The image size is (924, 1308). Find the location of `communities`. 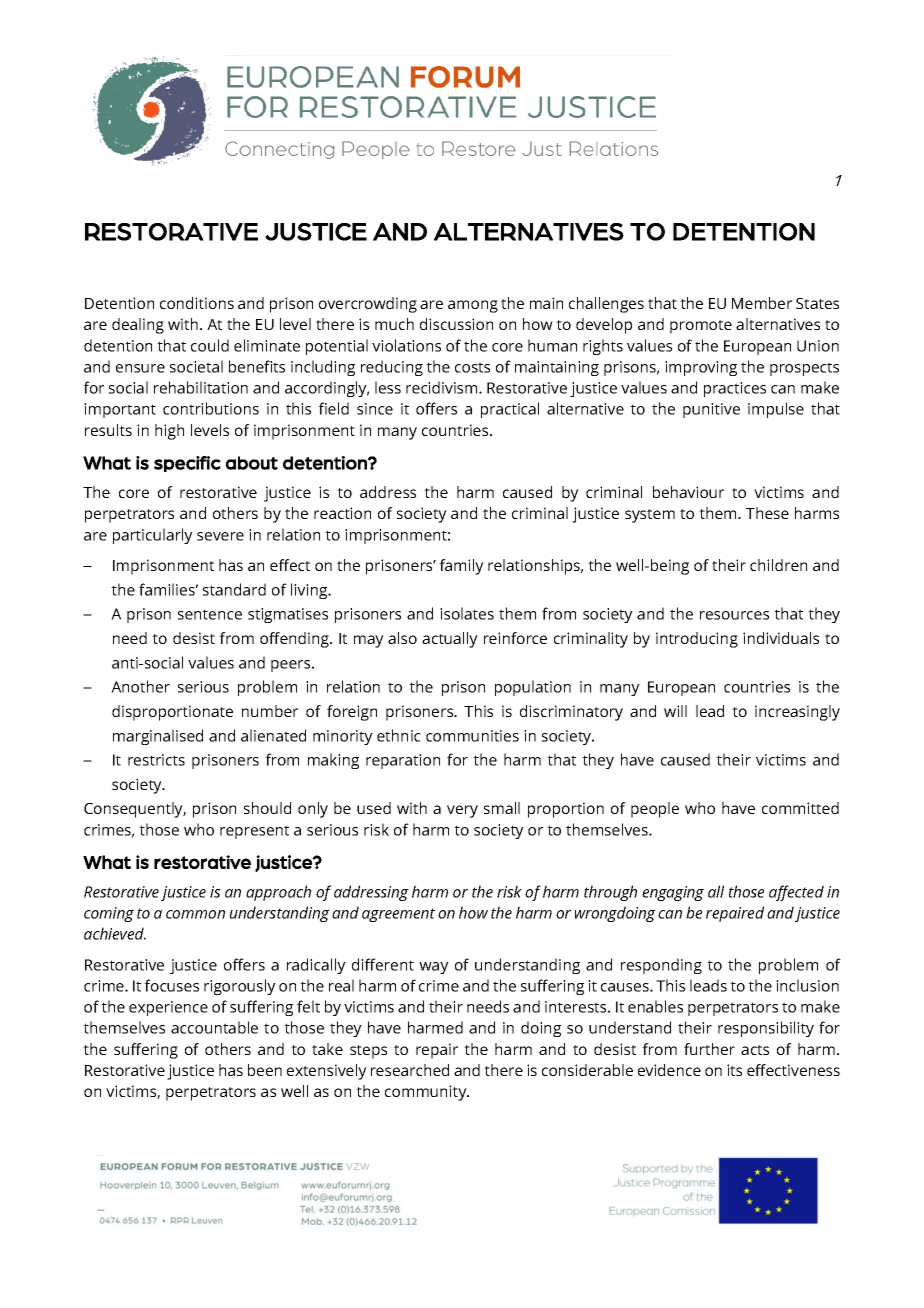

communities is located at coordinates (472, 736).
